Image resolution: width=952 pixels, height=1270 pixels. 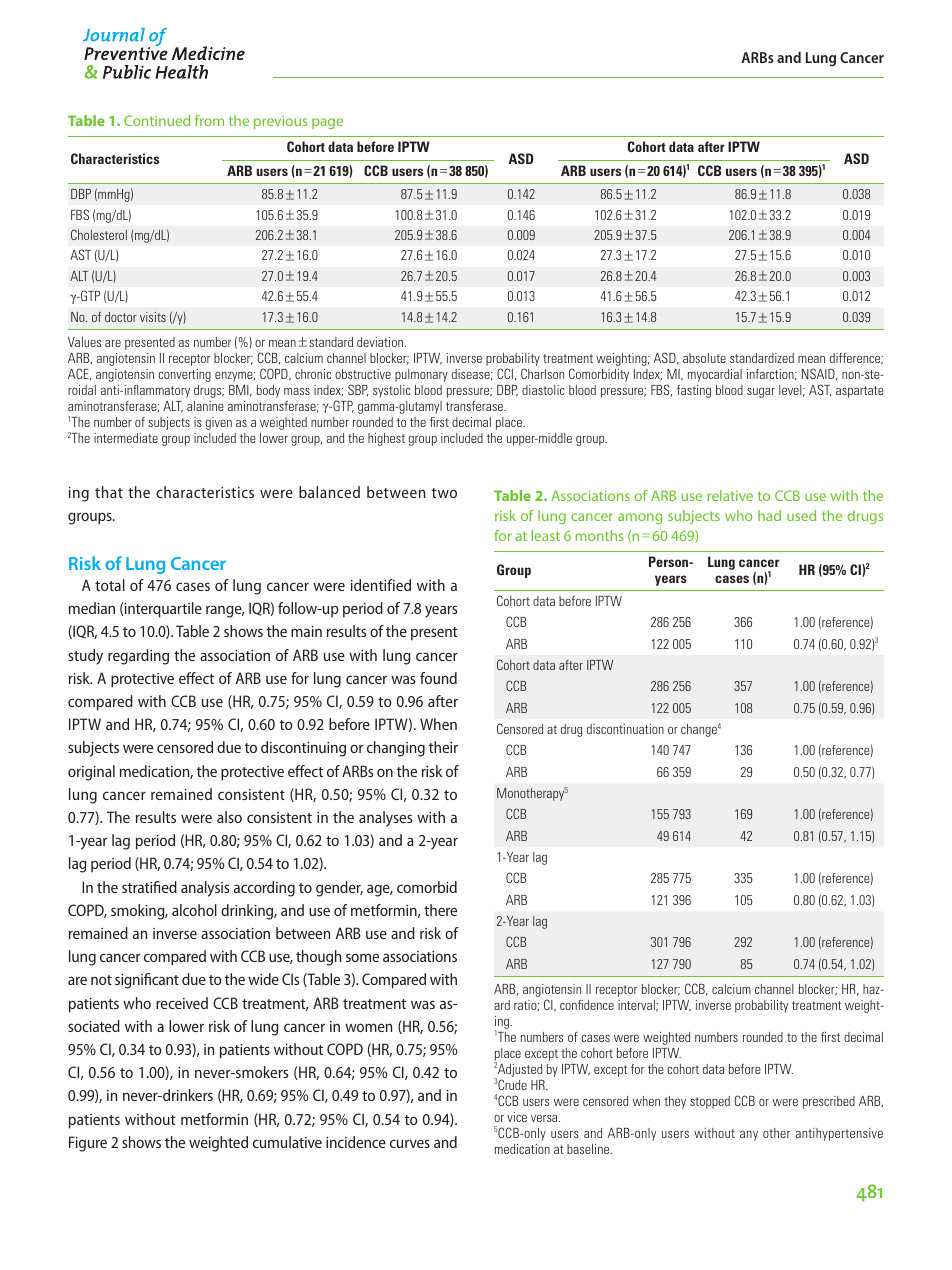 What do you see at coordinates (109, 492) in the image?
I see `that` at bounding box center [109, 492].
